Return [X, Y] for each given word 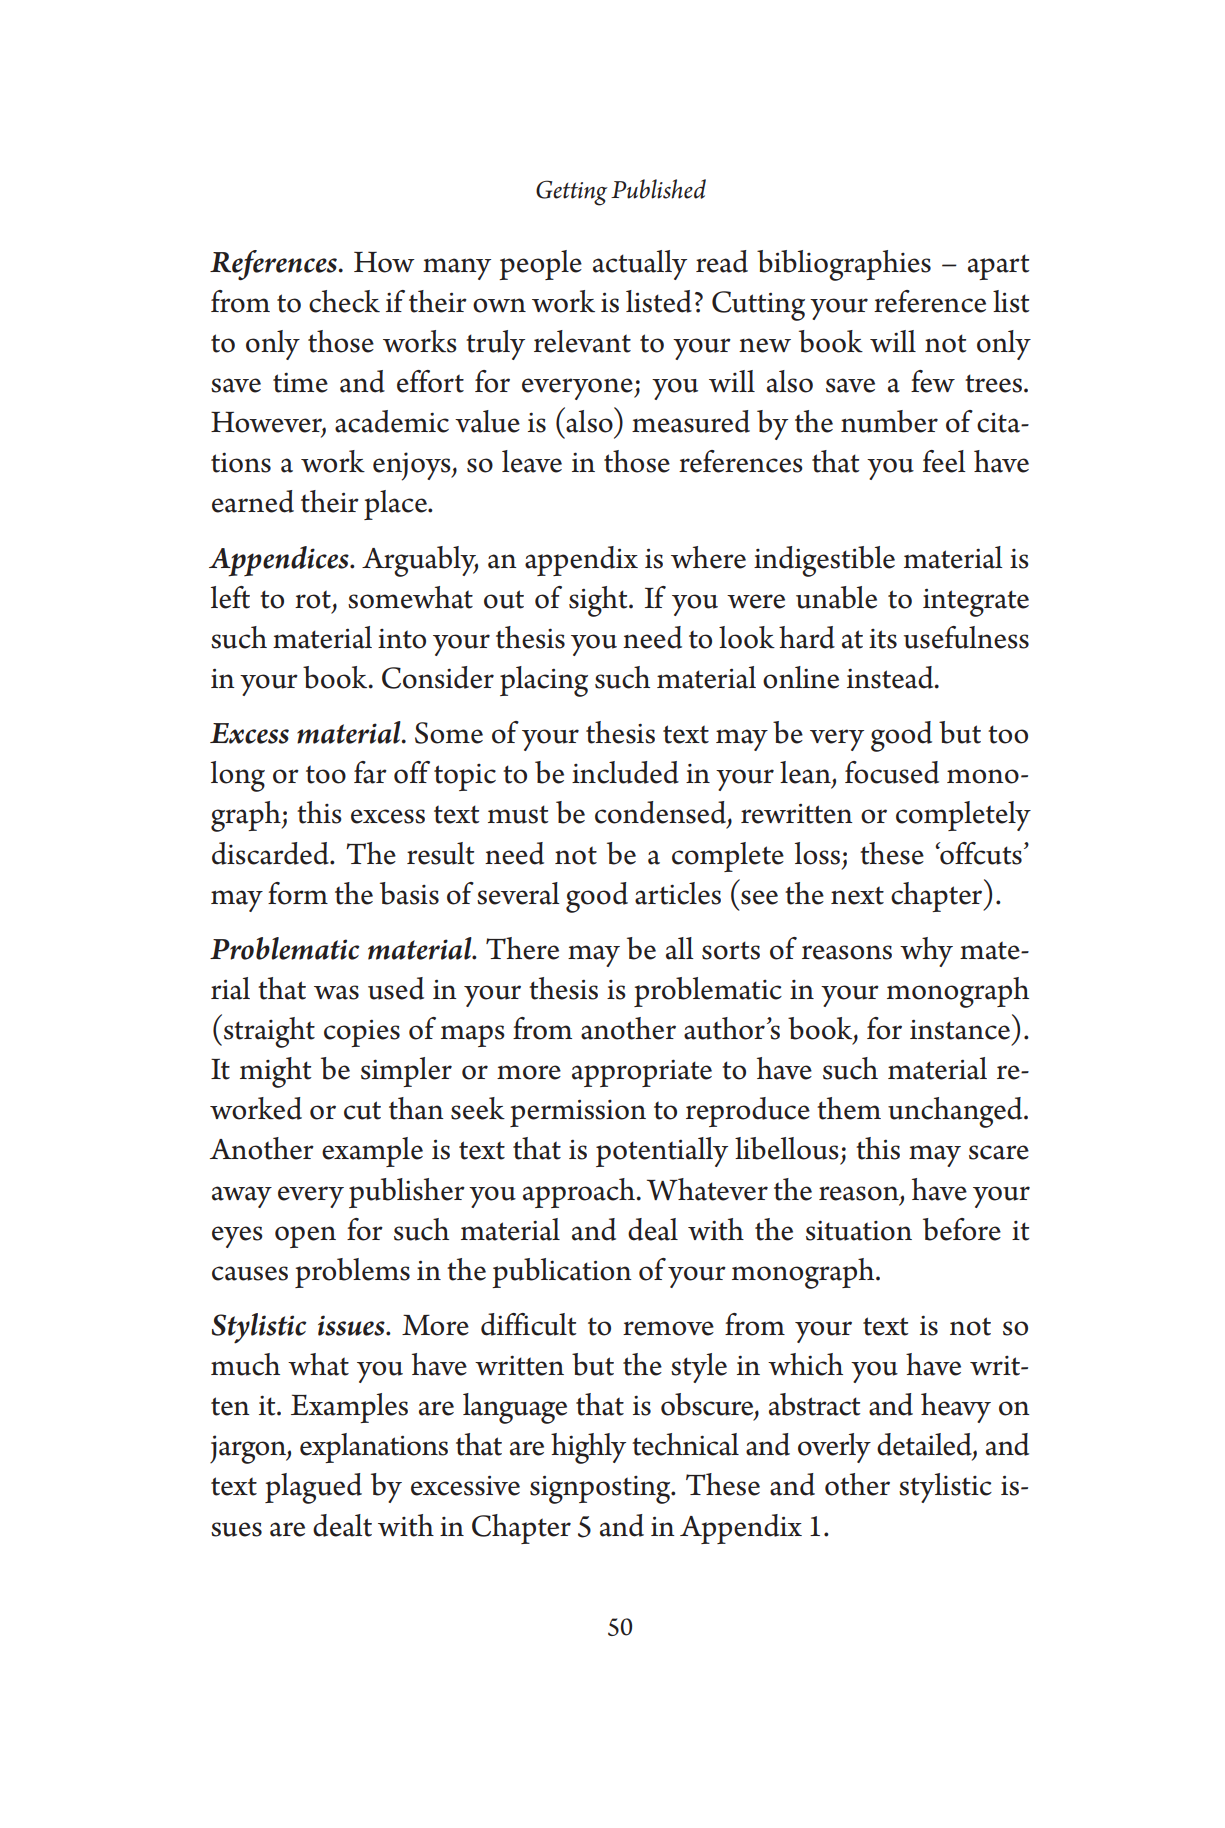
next [857, 895]
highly [588, 1448]
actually [640, 265]
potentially [662, 1152]
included [625, 772]
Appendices [280, 561]
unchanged [956, 1112]
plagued [313, 1488]
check [344, 301]
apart [998, 267]
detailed [925, 1445]
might [275, 1072]
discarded [271, 853]
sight [599, 601]
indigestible [824, 561]
